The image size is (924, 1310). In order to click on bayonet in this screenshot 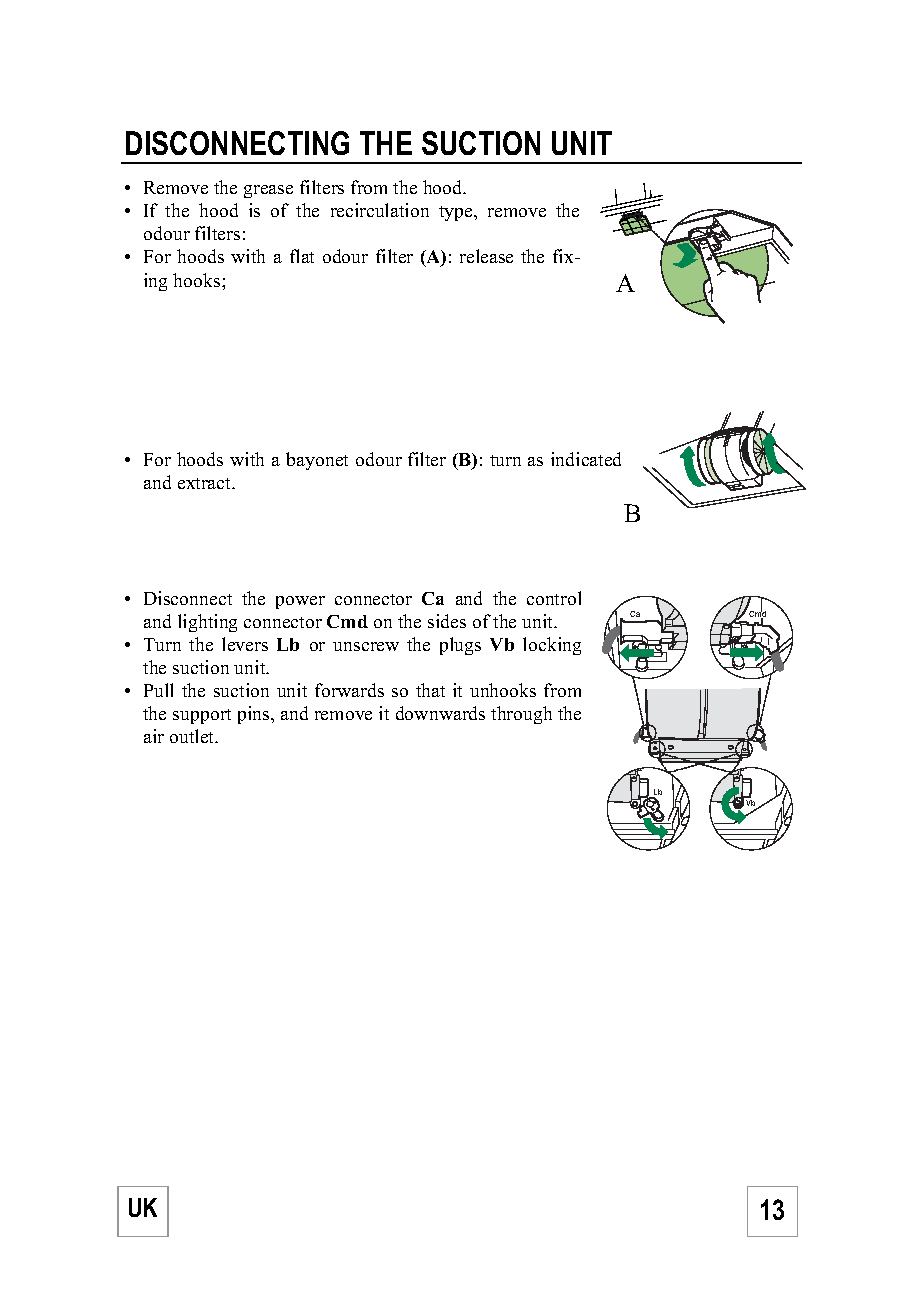, I will do `click(317, 461)`.
